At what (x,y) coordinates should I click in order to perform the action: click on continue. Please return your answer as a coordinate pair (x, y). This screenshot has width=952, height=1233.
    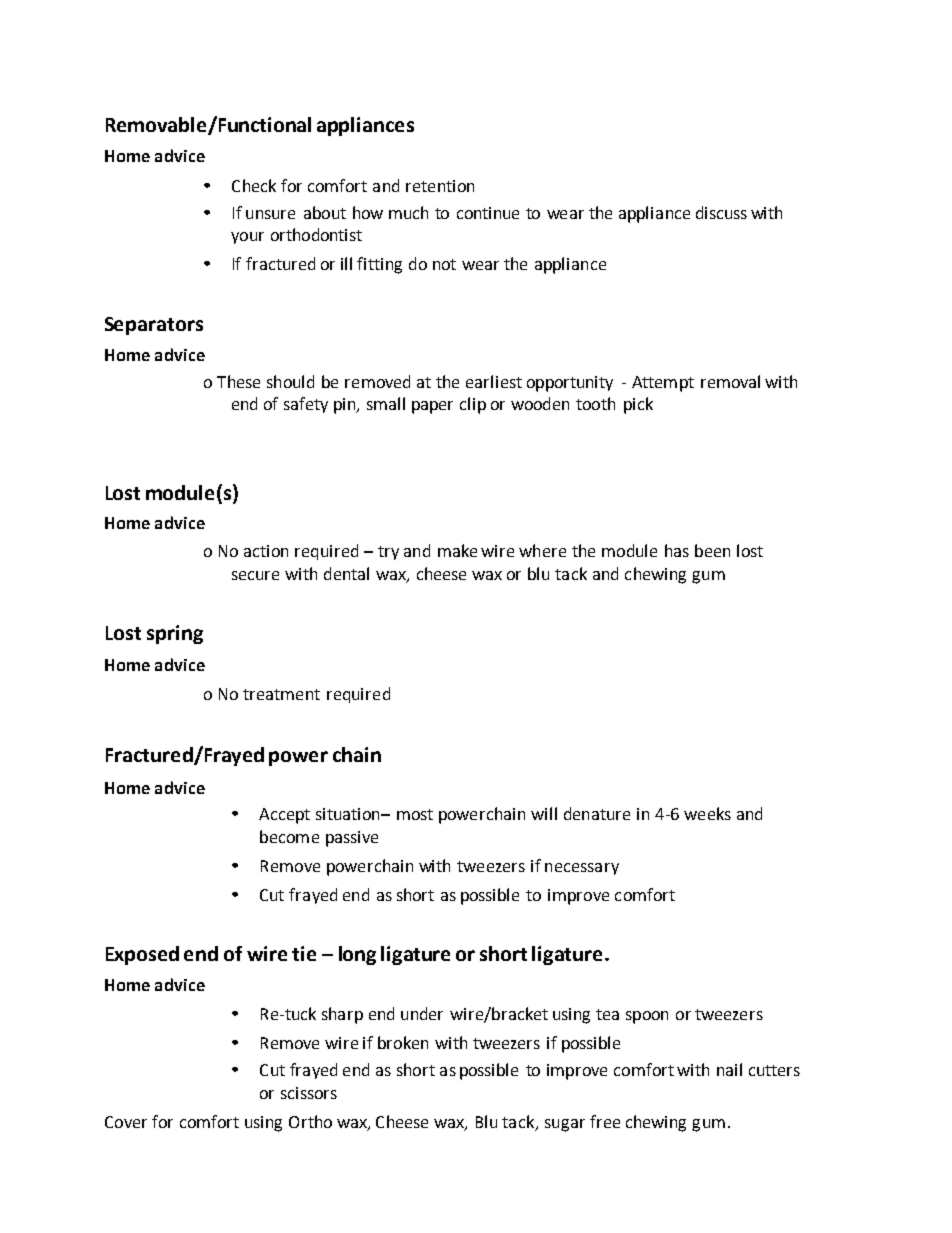
    Looking at the image, I should click on (488, 213).
